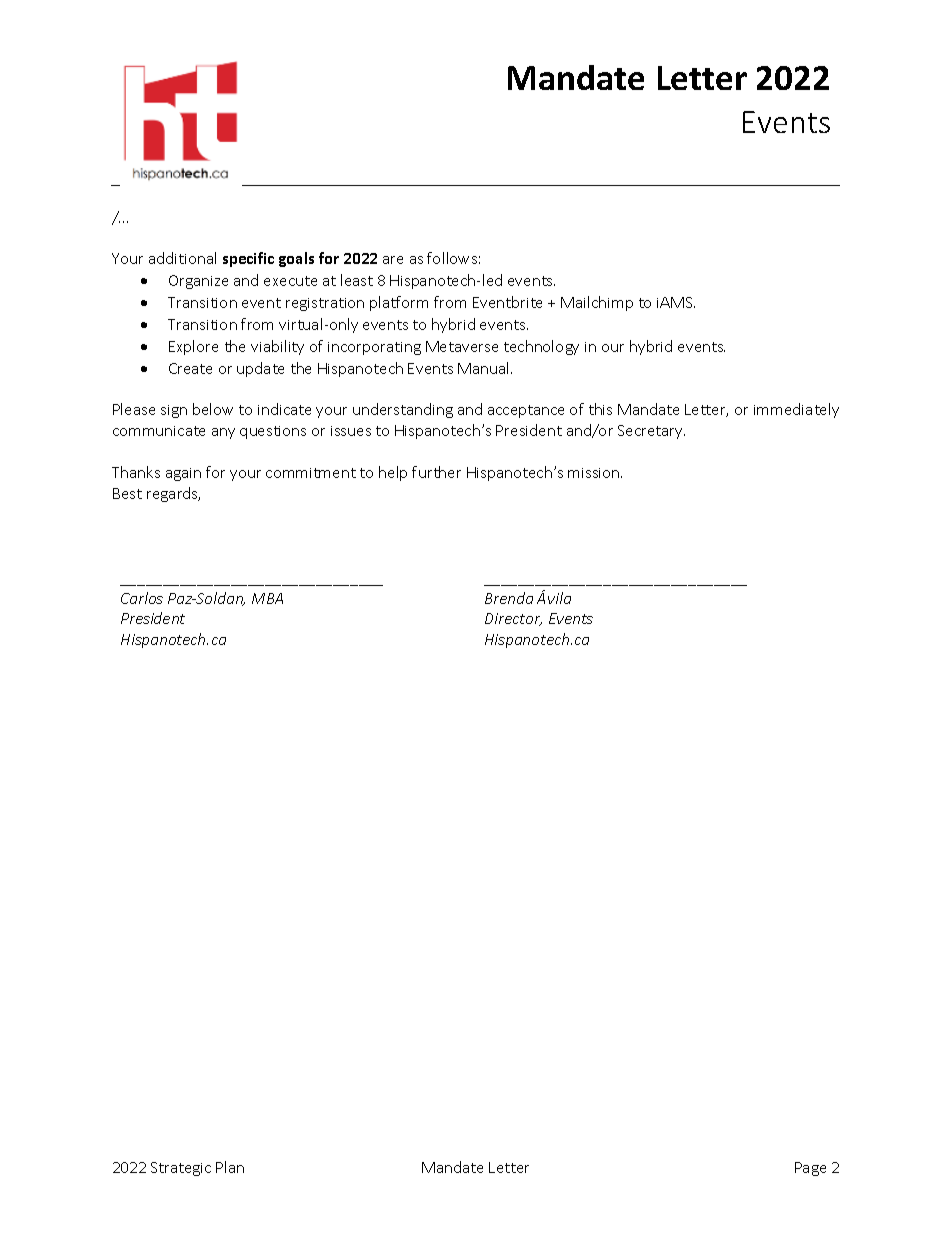 This document has height=1233, width=952. Describe the element at coordinates (267, 598) in the document. I see `MBA` at that location.
